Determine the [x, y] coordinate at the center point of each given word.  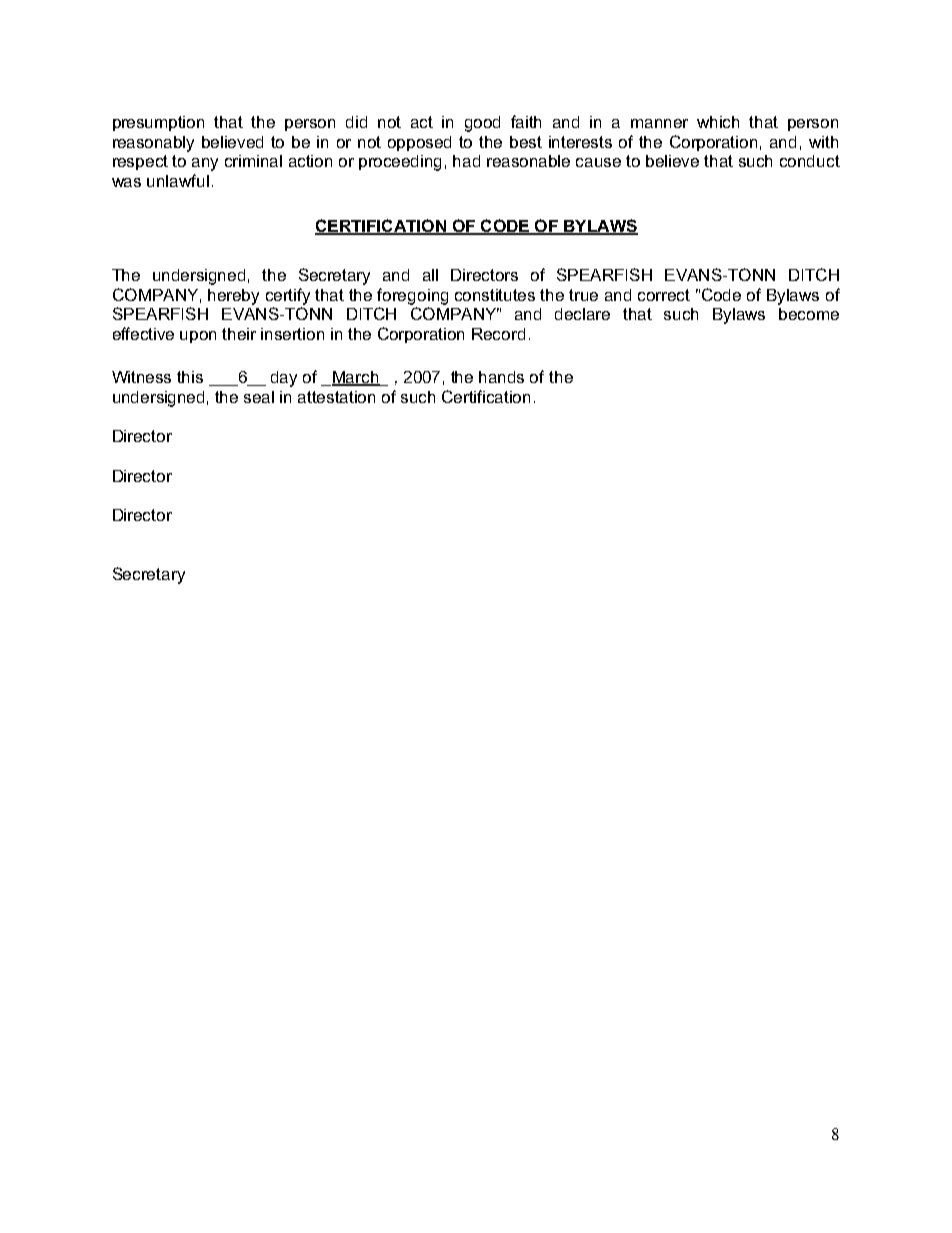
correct [664, 295]
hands [501, 377]
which [718, 122]
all [430, 275]
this [190, 377]
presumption [158, 123]
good [482, 124]
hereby [233, 297]
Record [498, 334]
